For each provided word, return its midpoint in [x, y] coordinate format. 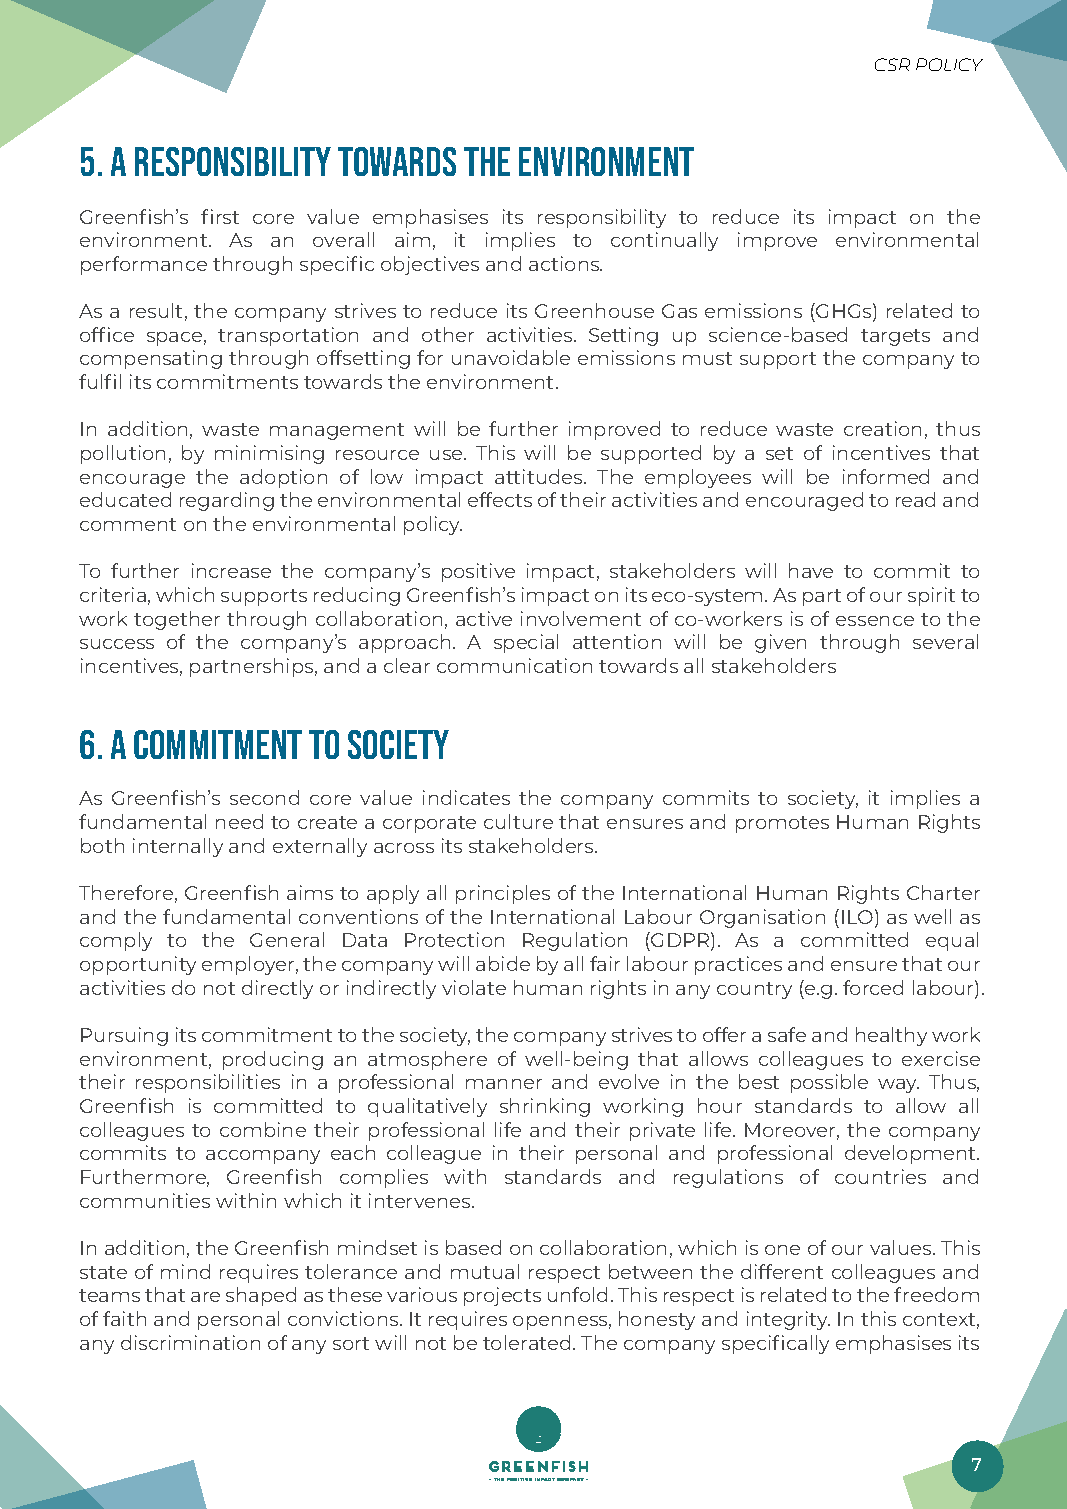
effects [500, 499]
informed [886, 476]
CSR [892, 64]
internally [178, 847]
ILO [857, 917]
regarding [227, 501]
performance [144, 265]
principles [503, 894]
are [205, 1297]
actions [565, 263]
